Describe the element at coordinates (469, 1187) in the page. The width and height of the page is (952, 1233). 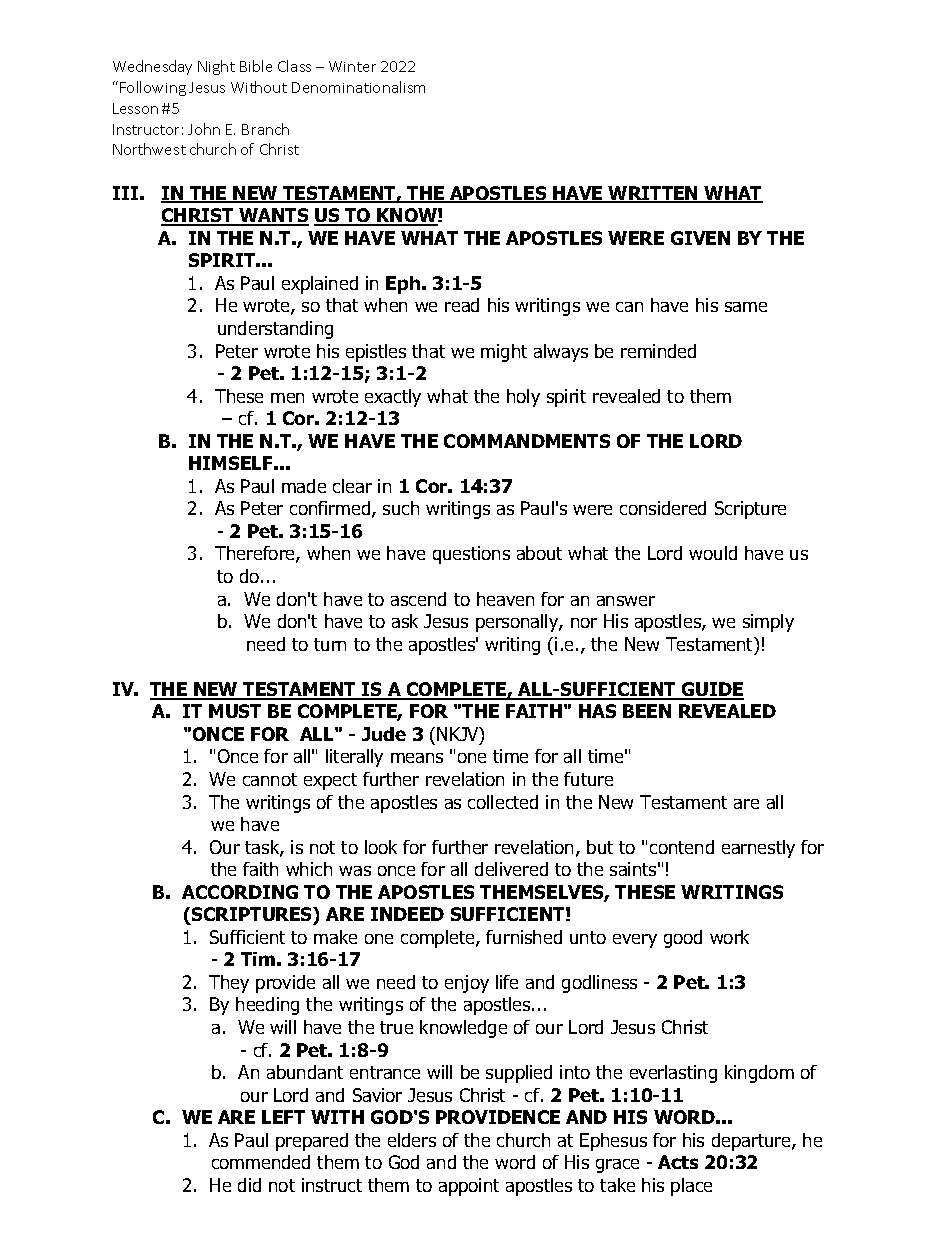
I see `appoint` at that location.
